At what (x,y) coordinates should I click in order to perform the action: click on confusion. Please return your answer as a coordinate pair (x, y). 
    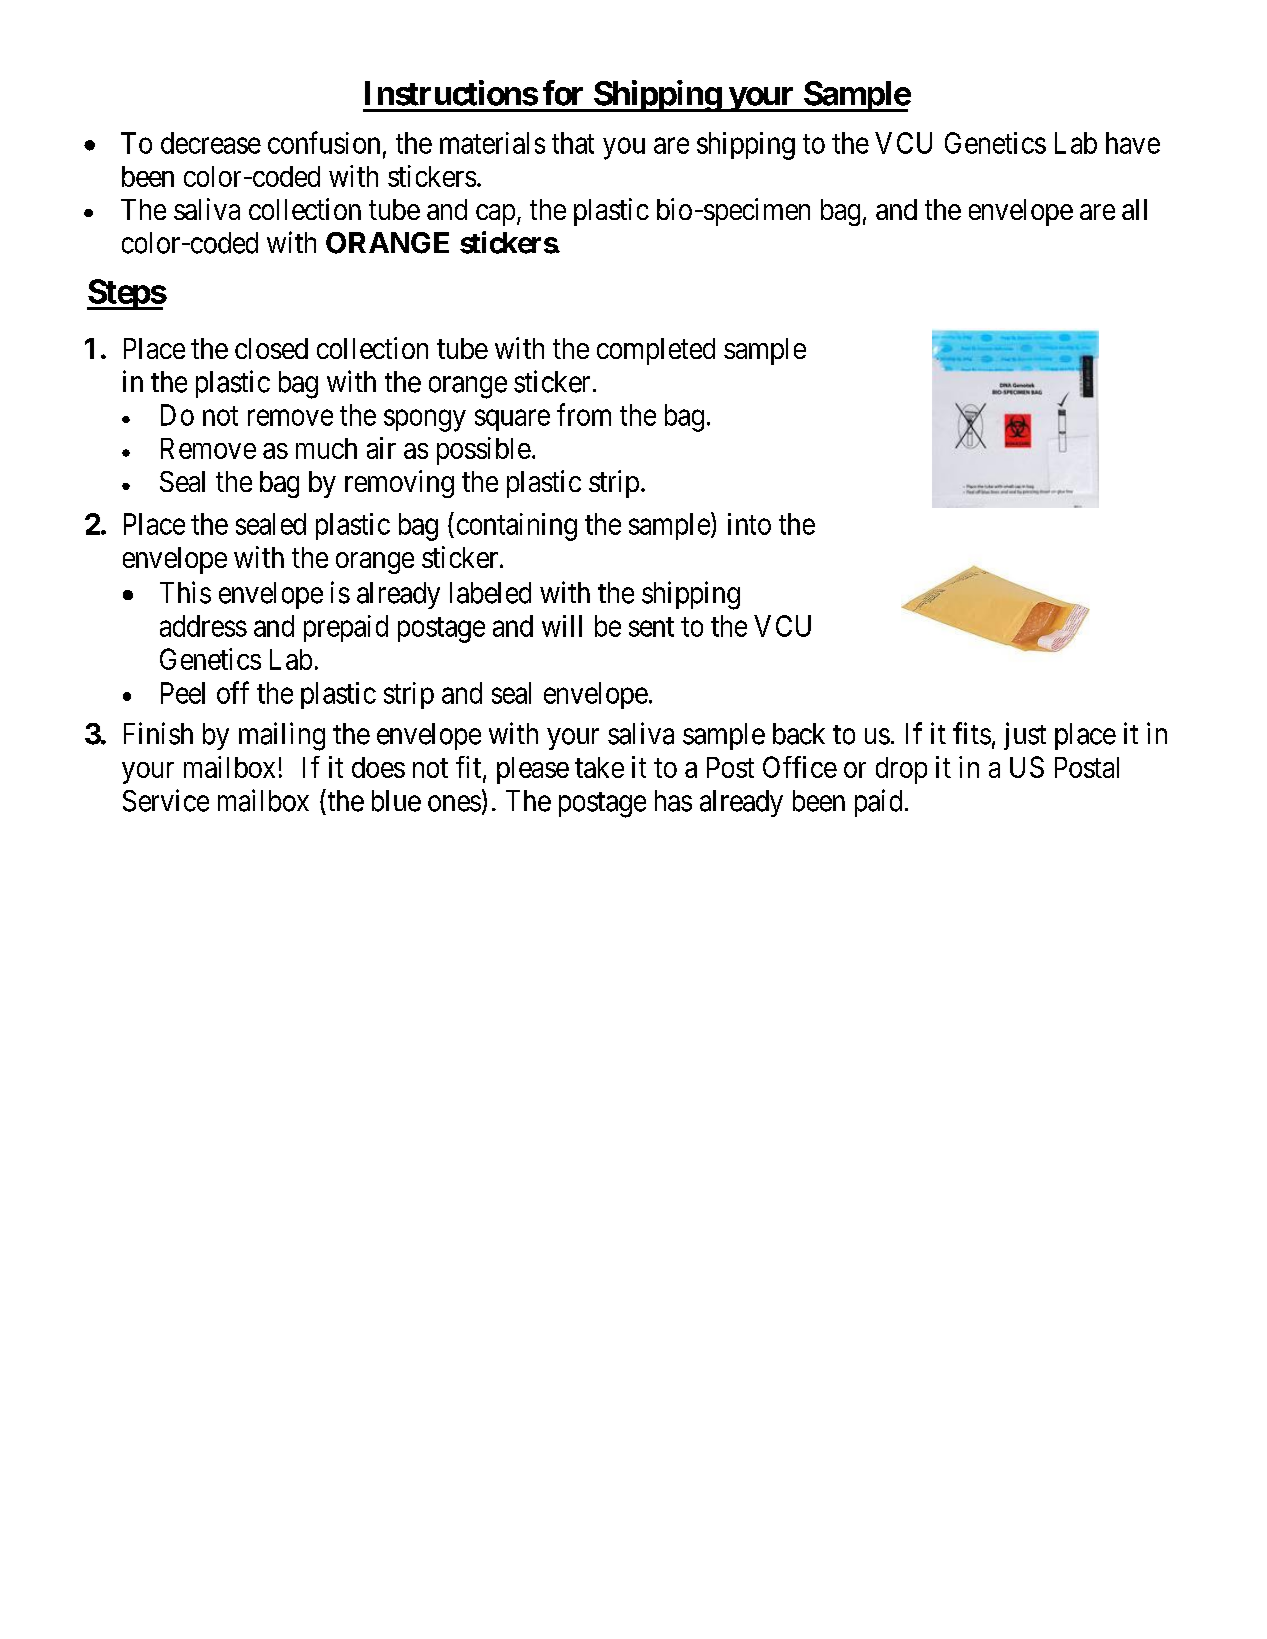
    Looking at the image, I should click on (324, 142).
